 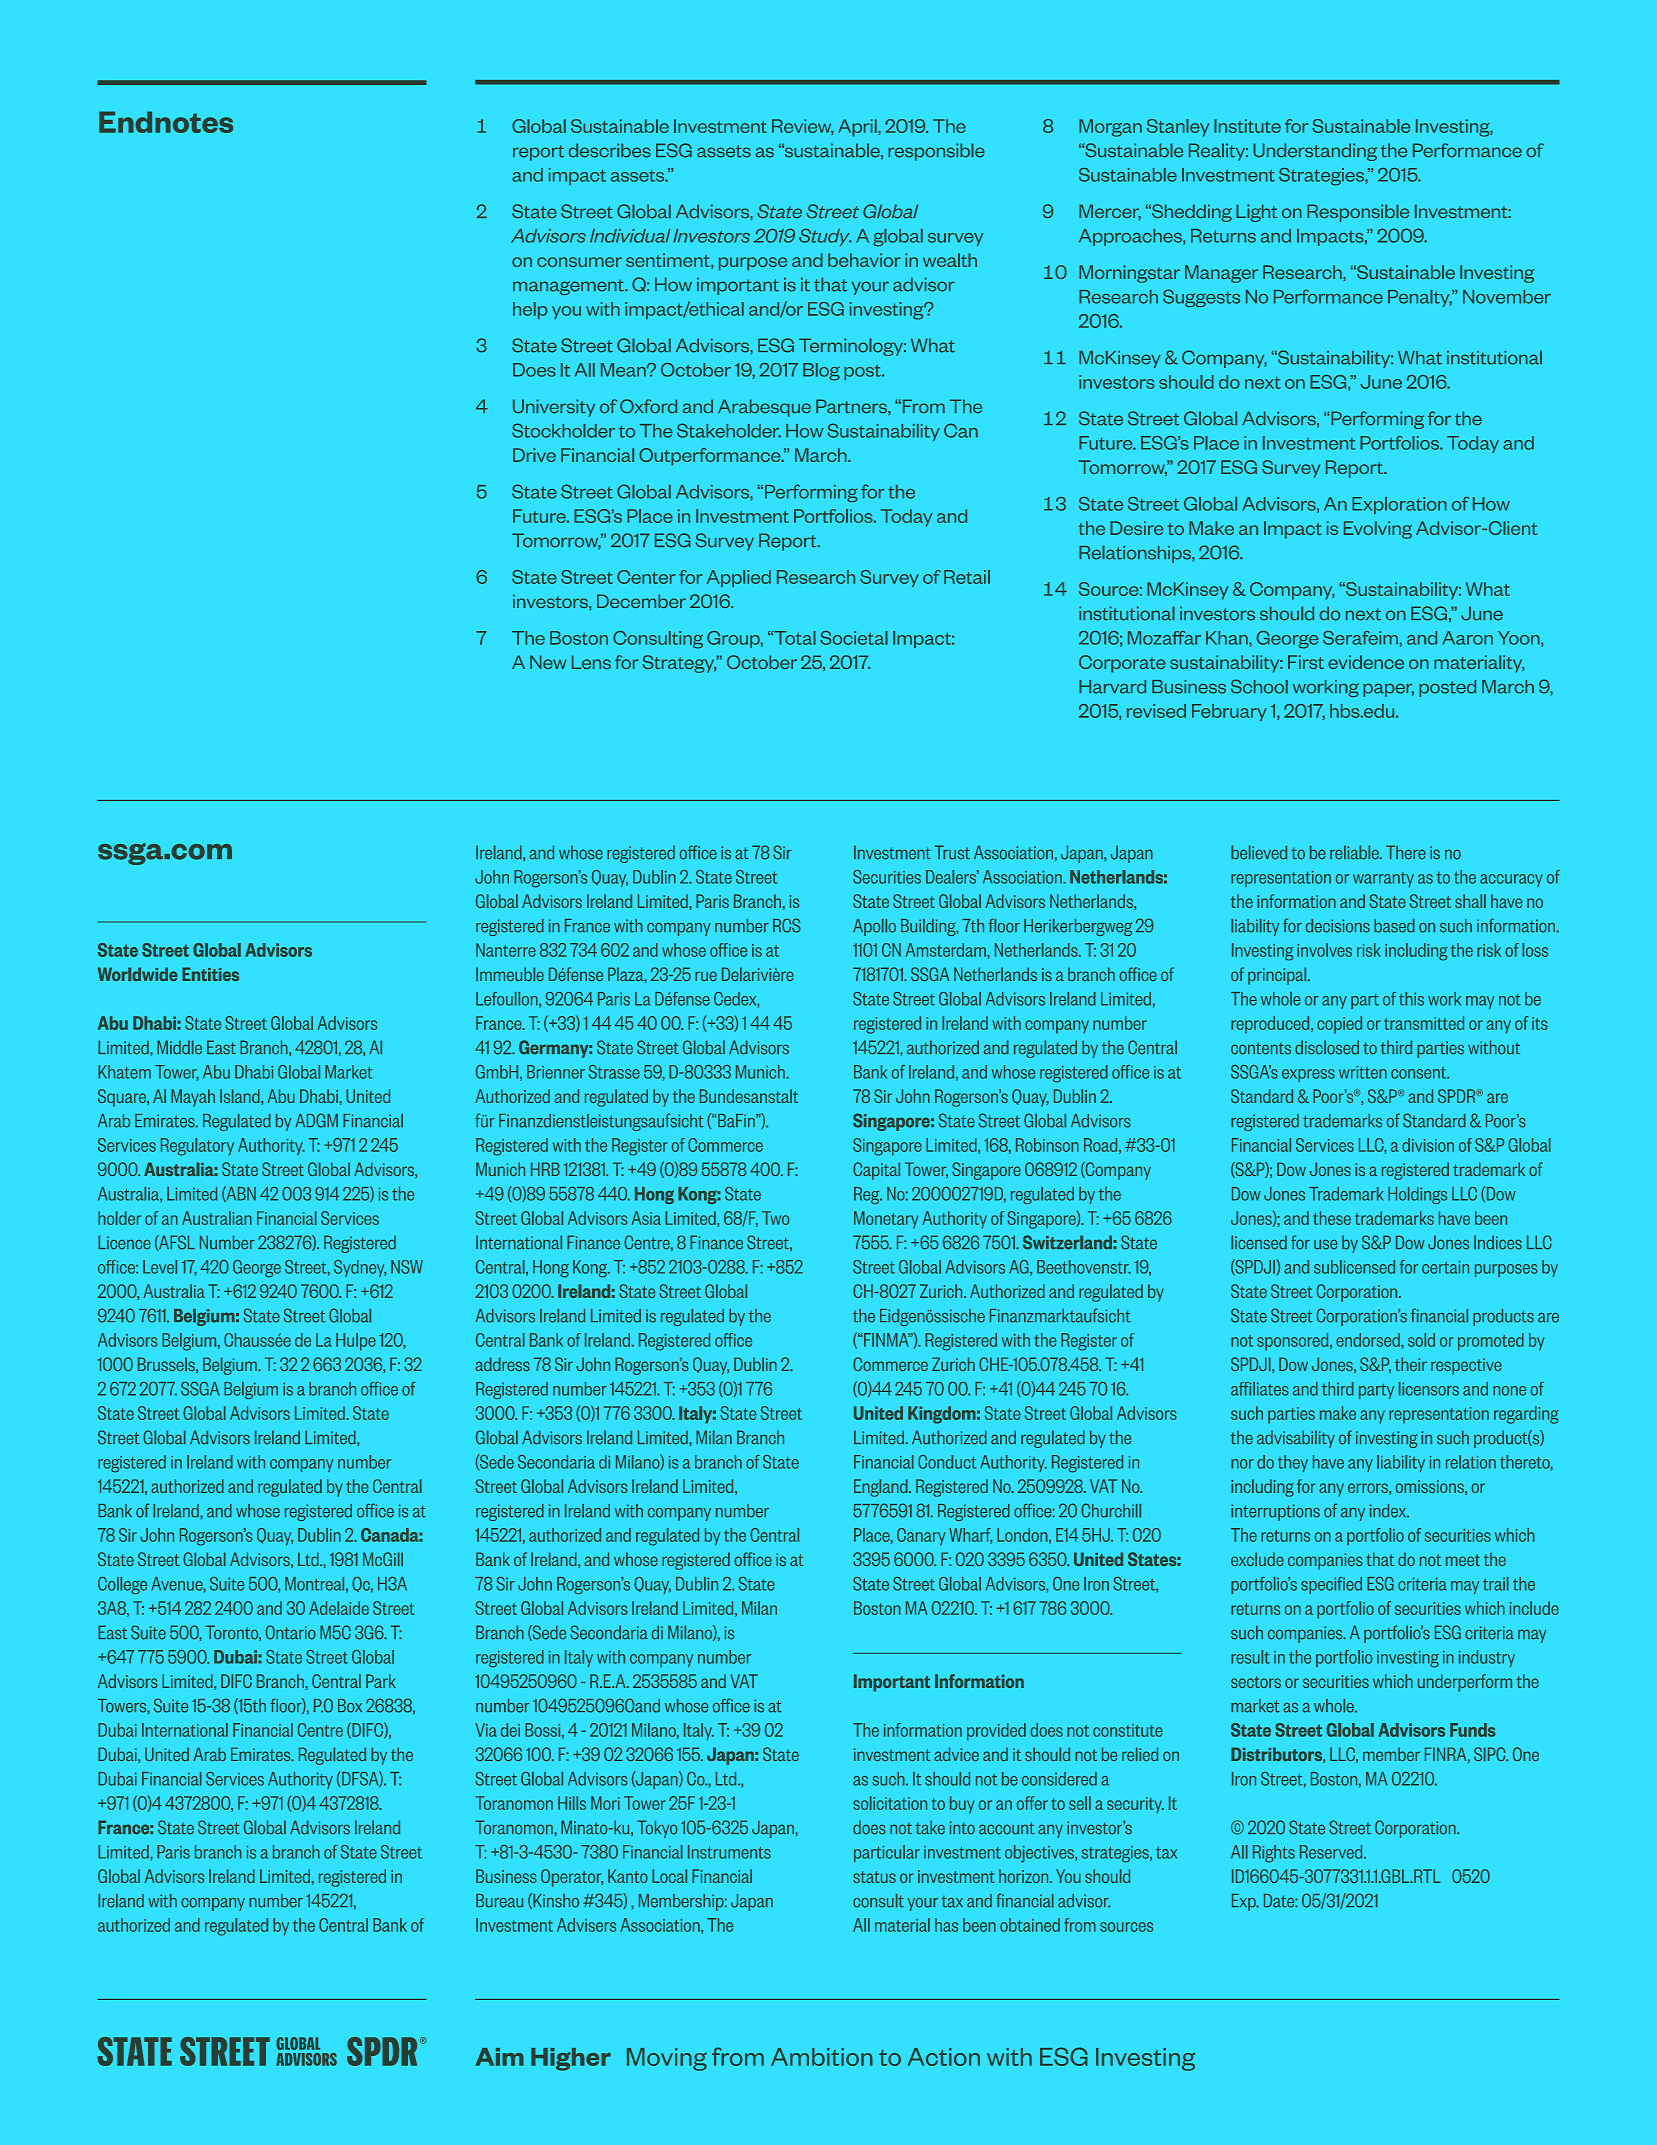 What do you see at coordinates (499, 2057) in the screenshot?
I see `Aim` at bounding box center [499, 2057].
